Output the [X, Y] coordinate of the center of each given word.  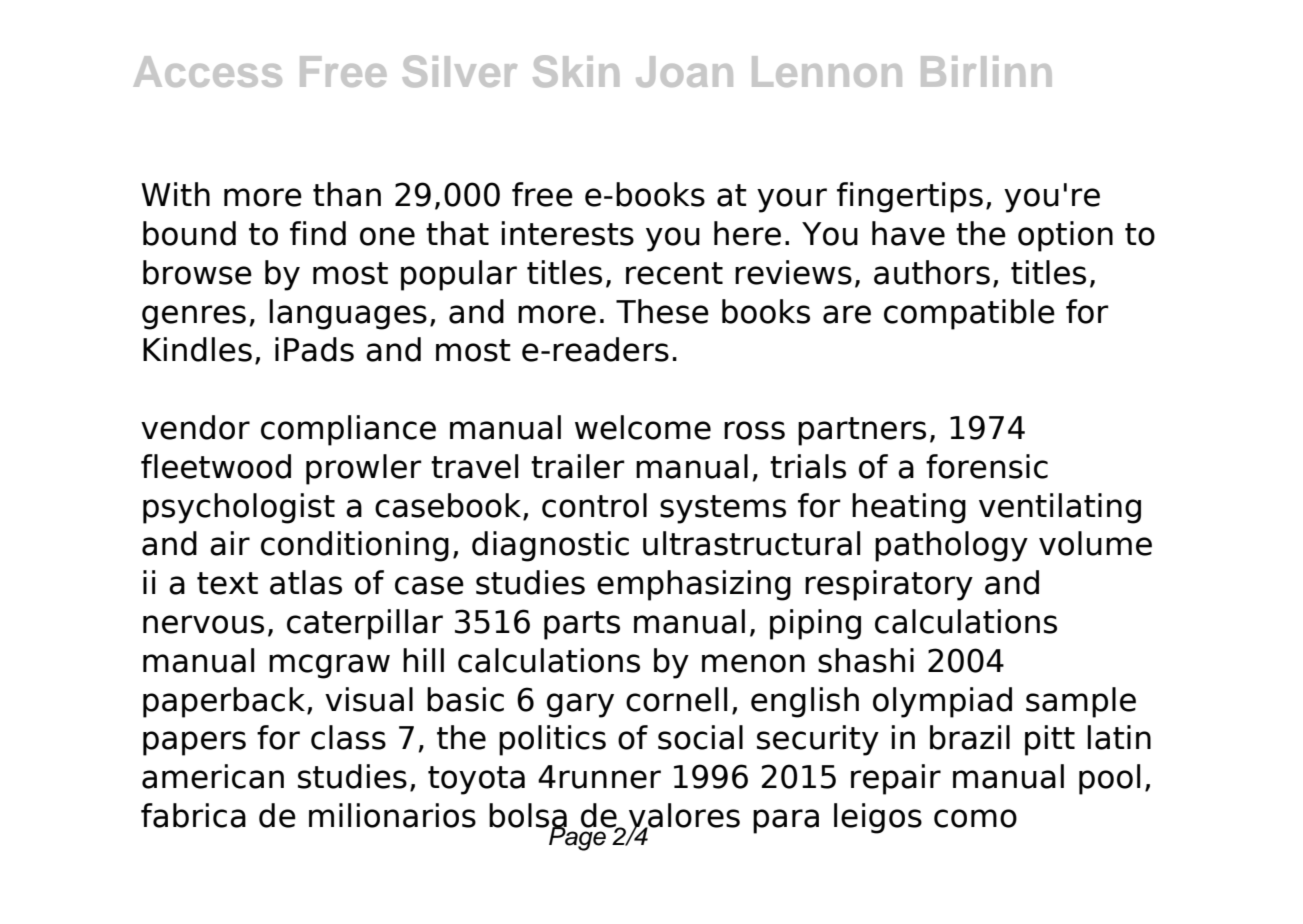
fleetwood [216, 466]
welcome [643, 427]
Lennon [827, 71]
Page [577, 837]
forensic [987, 466]
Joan [684, 71]
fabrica [193, 815]
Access [208, 71]
